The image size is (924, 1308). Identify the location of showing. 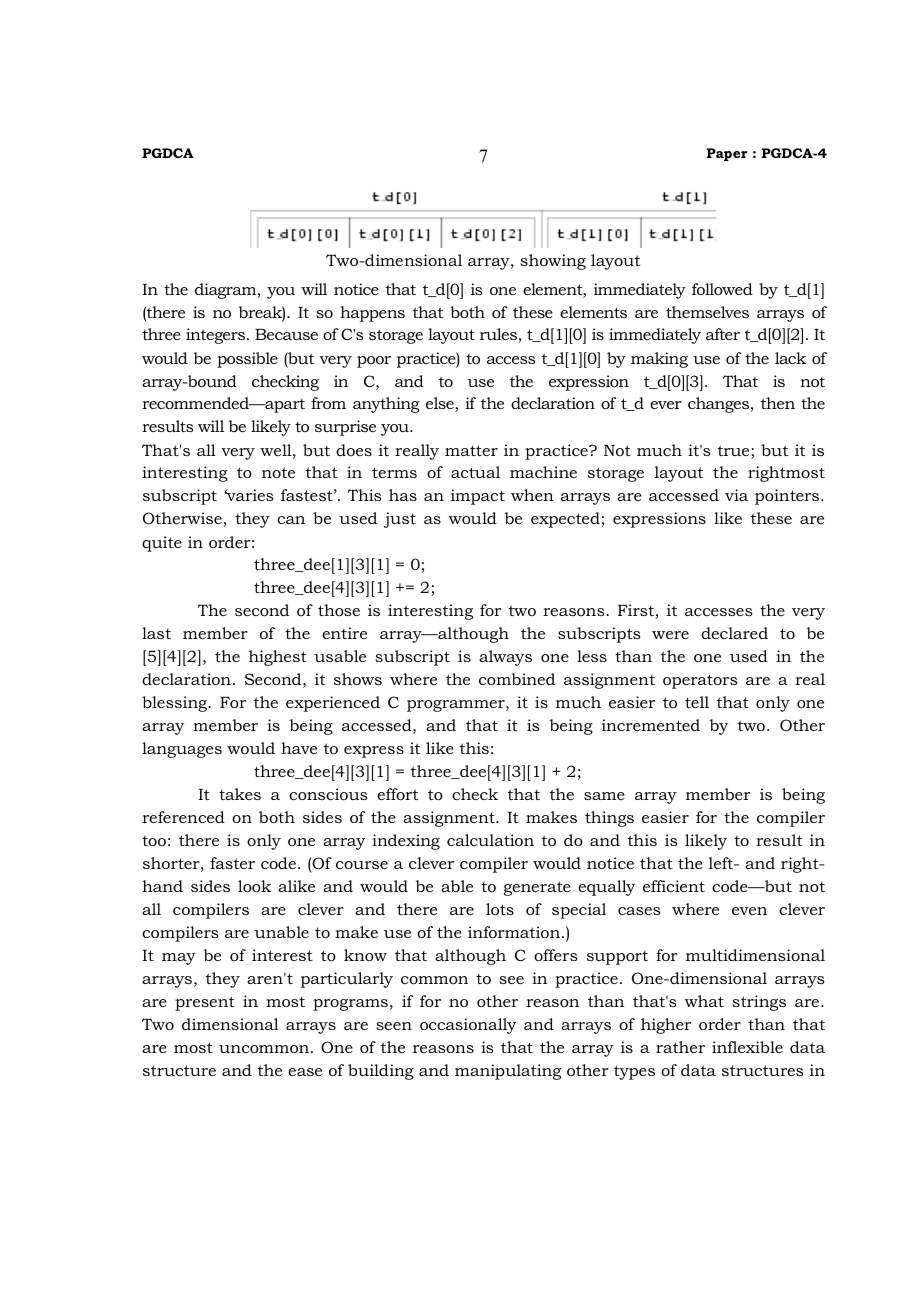
(553, 262).
